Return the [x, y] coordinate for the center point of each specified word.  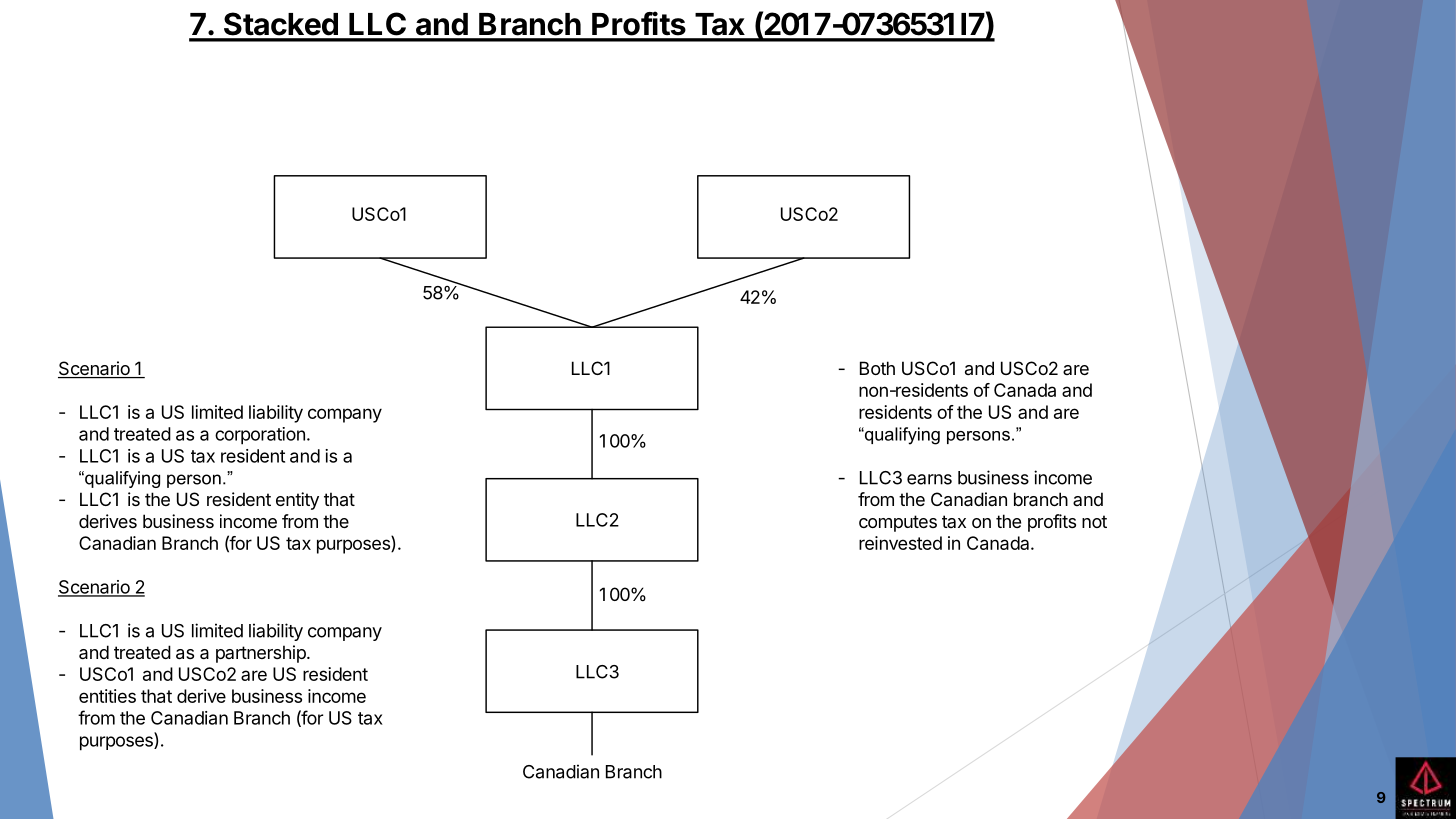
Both [877, 368]
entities [107, 696]
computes [898, 523]
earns [929, 479]
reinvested [900, 543]
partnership [262, 654]
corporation [260, 436]
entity [297, 501]
